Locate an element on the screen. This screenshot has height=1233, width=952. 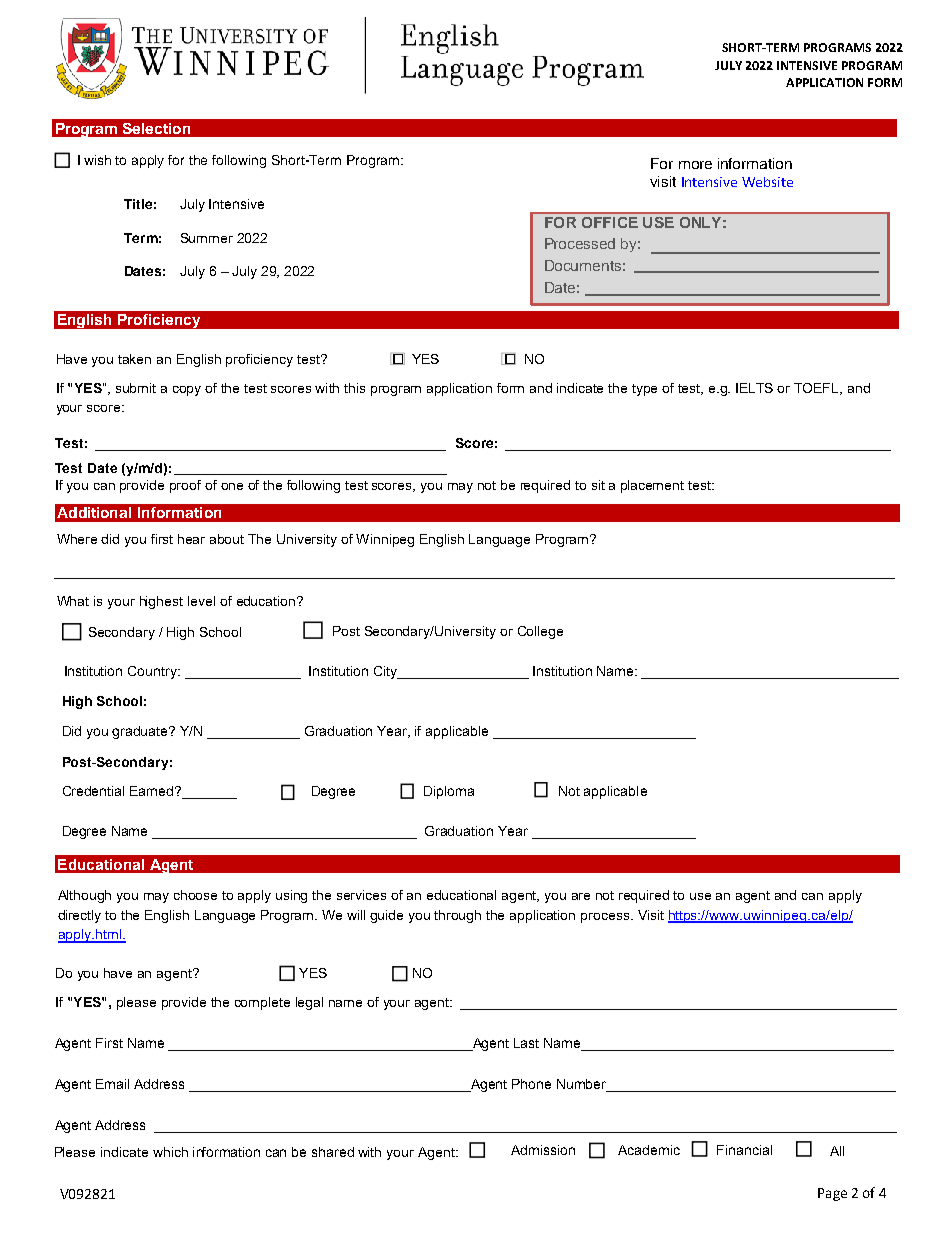
level is located at coordinates (201, 601).
